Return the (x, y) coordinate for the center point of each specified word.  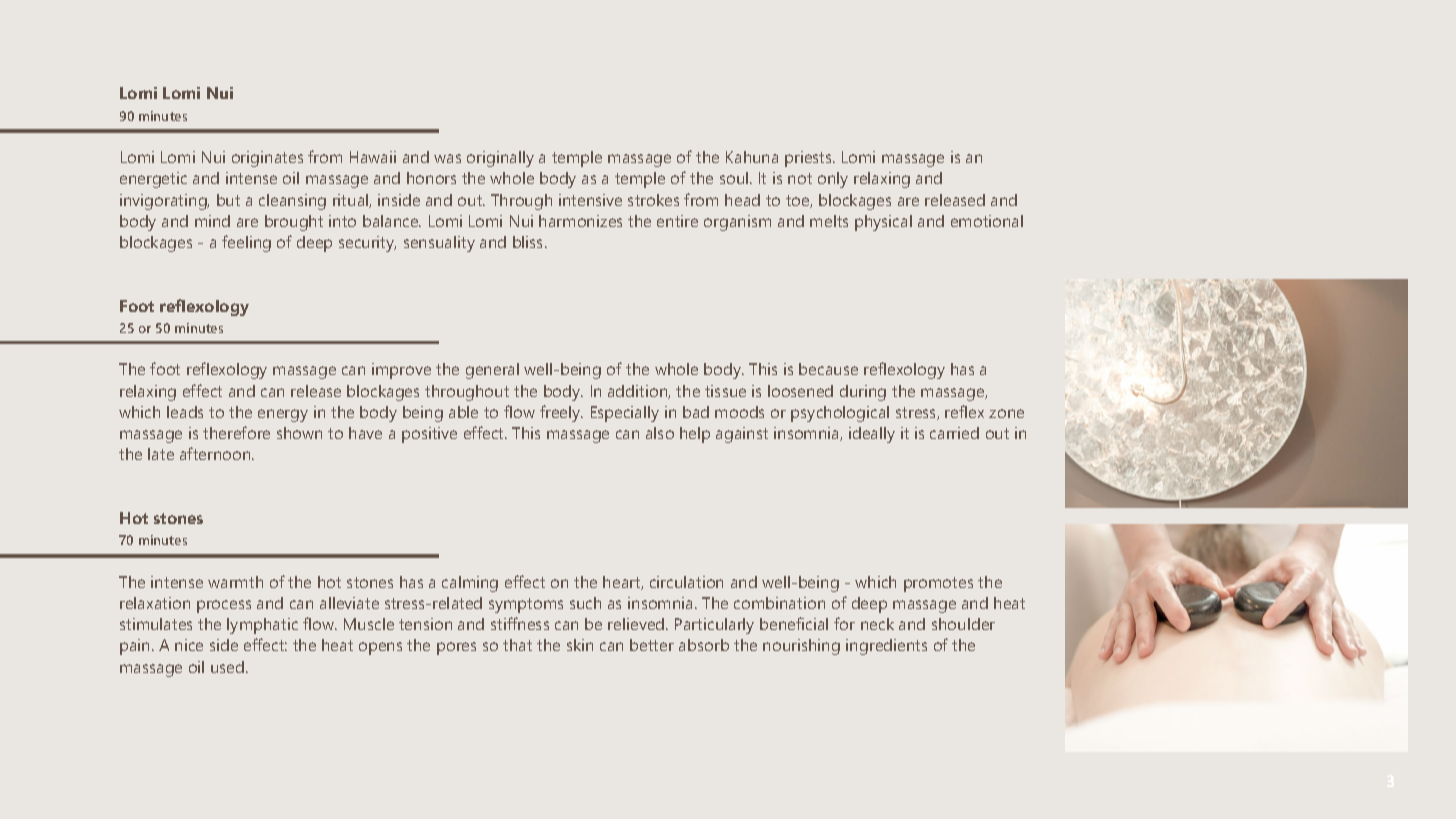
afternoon (216, 453)
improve (401, 371)
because (828, 369)
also (660, 433)
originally (500, 159)
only (833, 180)
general (492, 371)
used (229, 667)
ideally (872, 435)
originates (267, 159)
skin (580, 645)
